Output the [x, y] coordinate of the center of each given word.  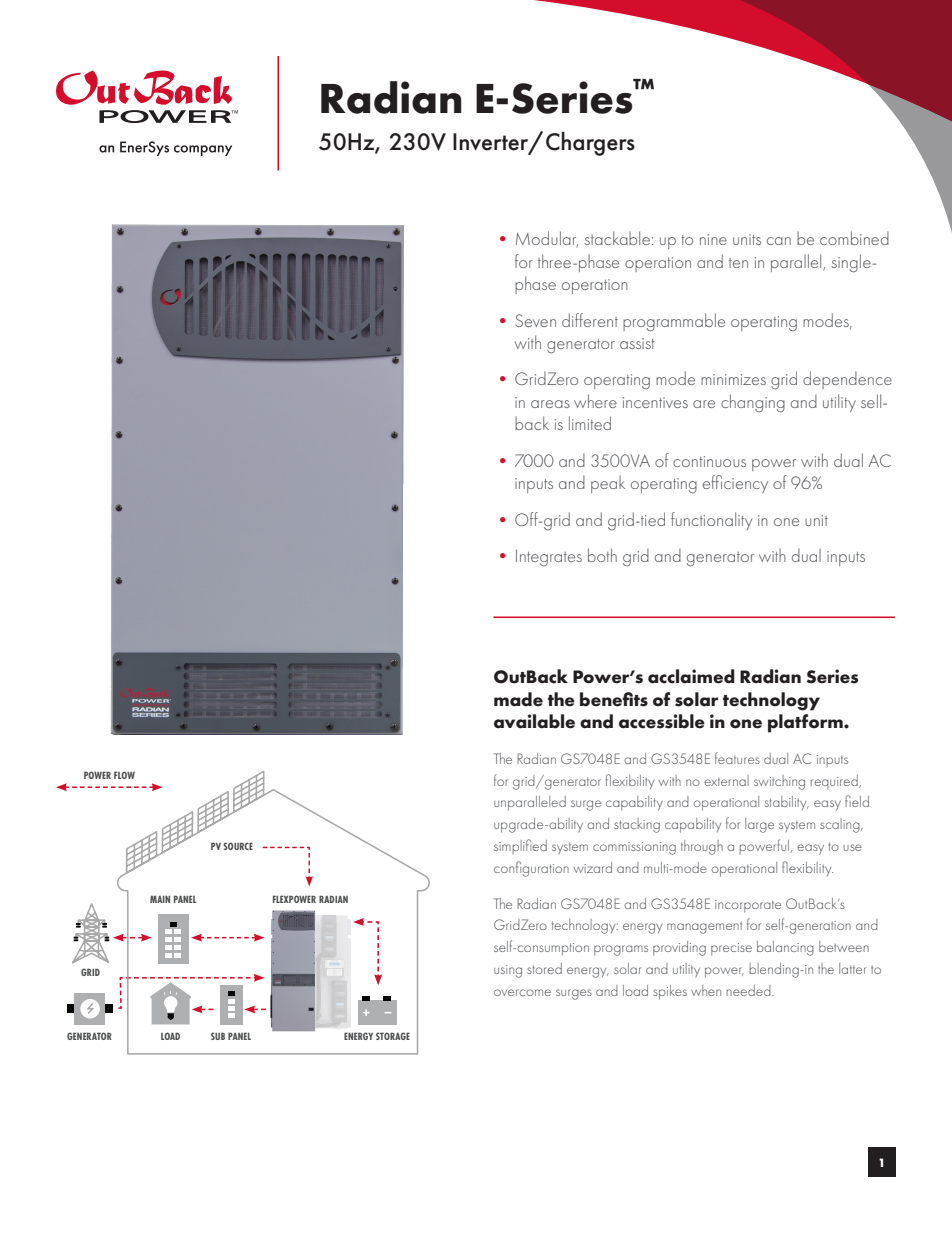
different [590, 320]
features [737, 758]
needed [749, 990]
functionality [711, 521]
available [534, 721]
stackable [617, 238]
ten [738, 263]
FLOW [124, 775]
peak [608, 484]
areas [550, 404]
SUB [218, 1036]
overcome [522, 992]
